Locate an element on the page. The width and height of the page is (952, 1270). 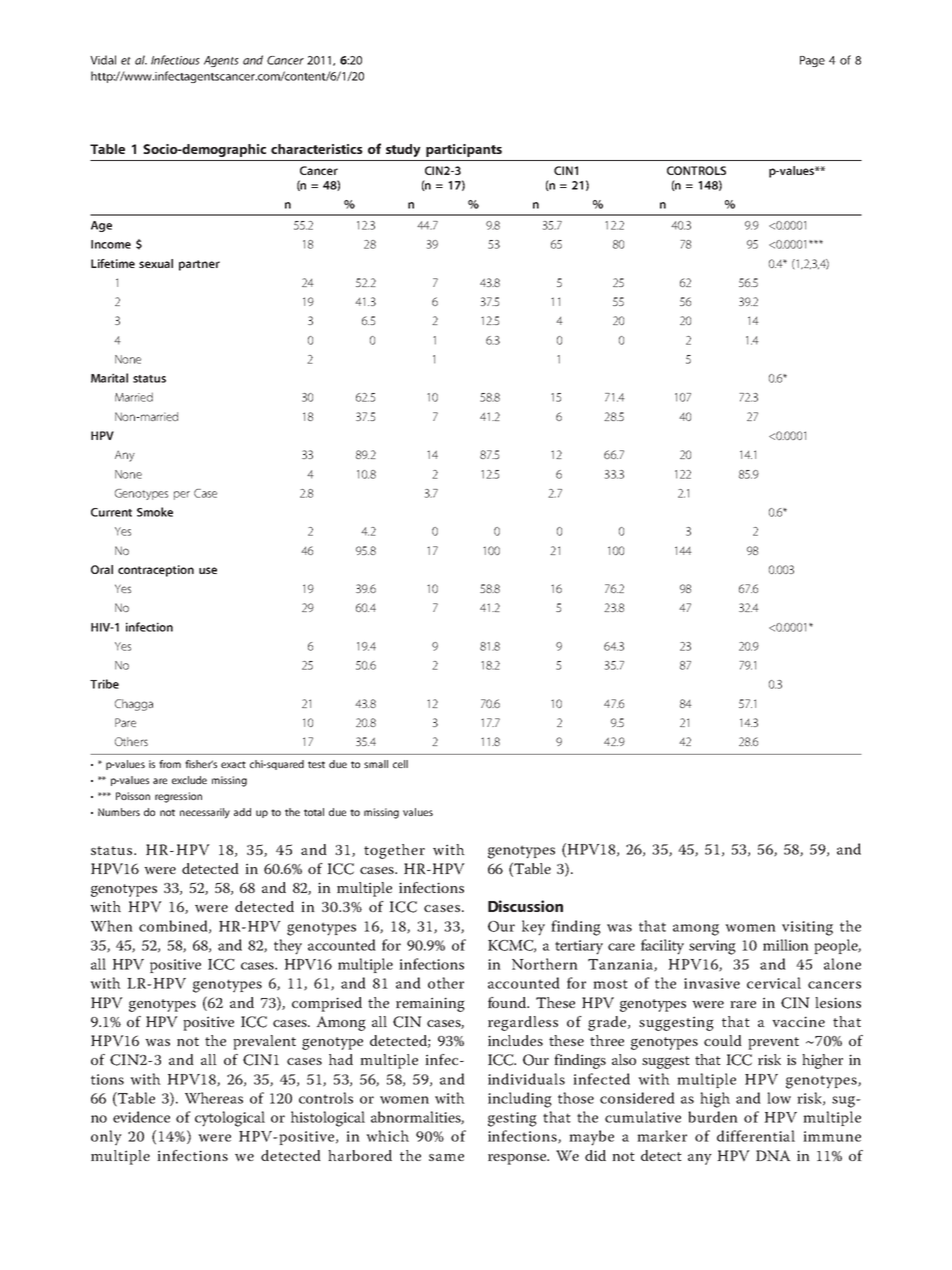
visiting is located at coordinates (807, 928).
